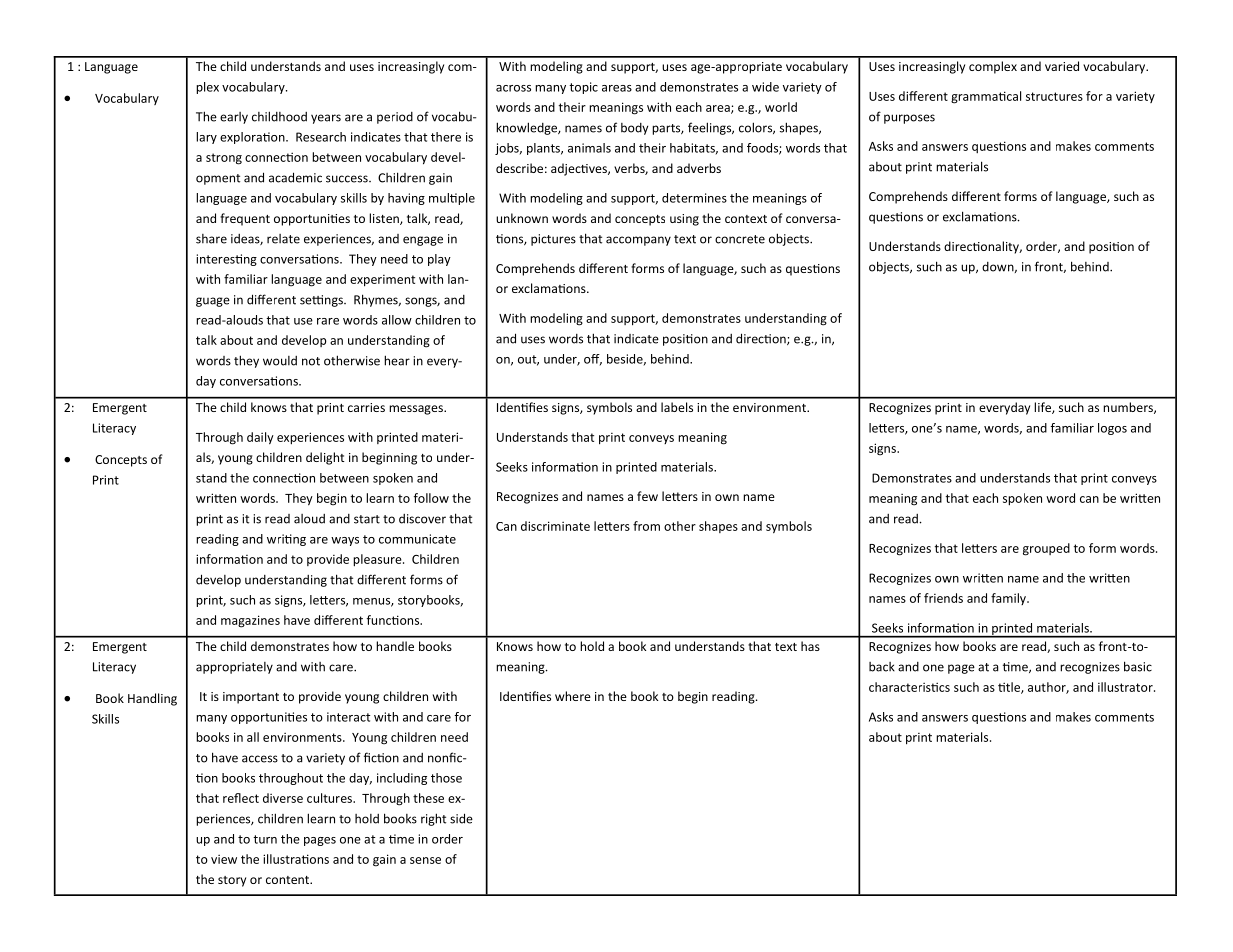  I want to click on topic, so click(583, 88).
